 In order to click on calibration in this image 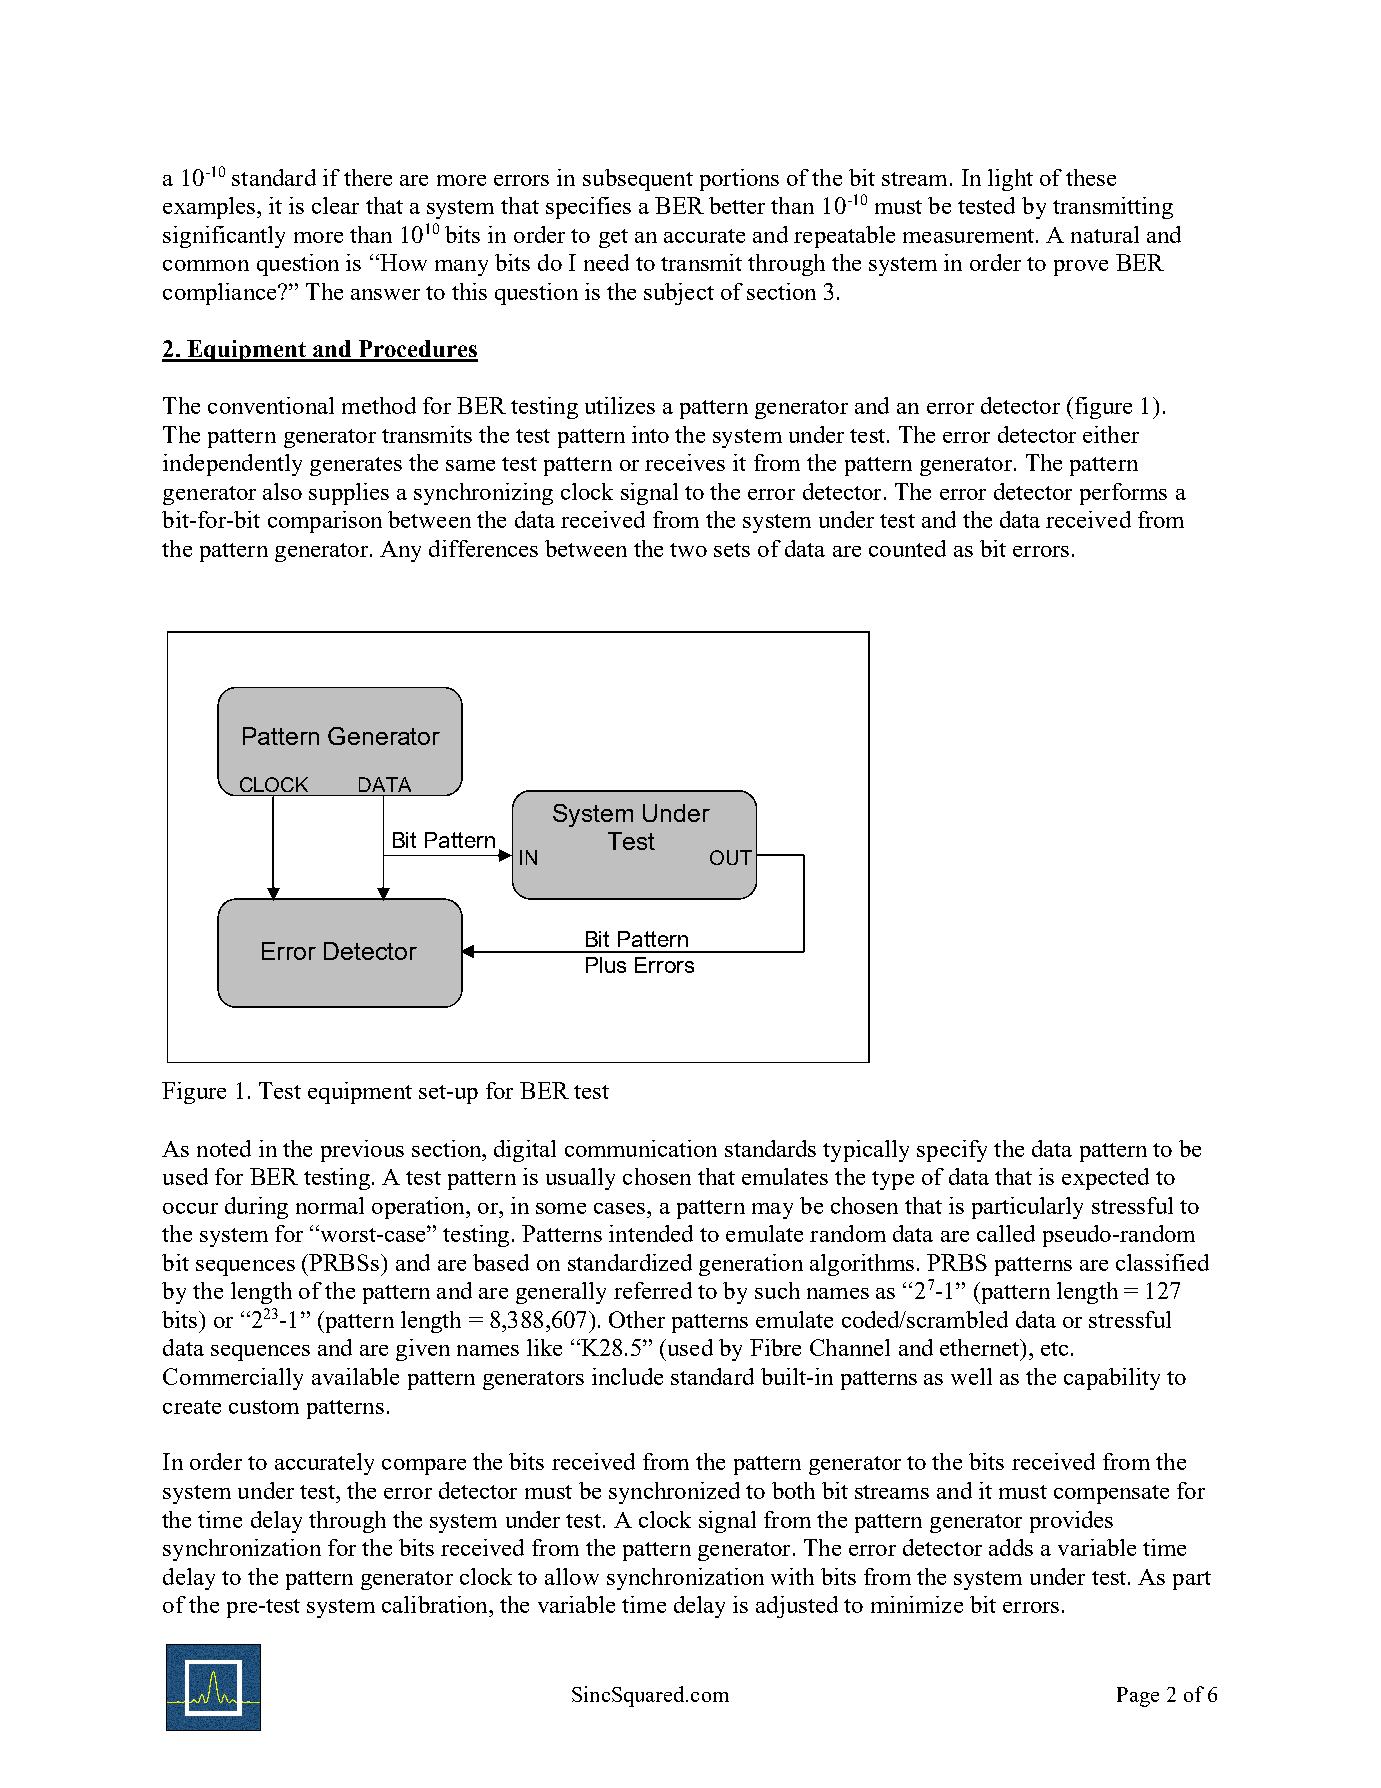, I will do `click(436, 1604)`.
